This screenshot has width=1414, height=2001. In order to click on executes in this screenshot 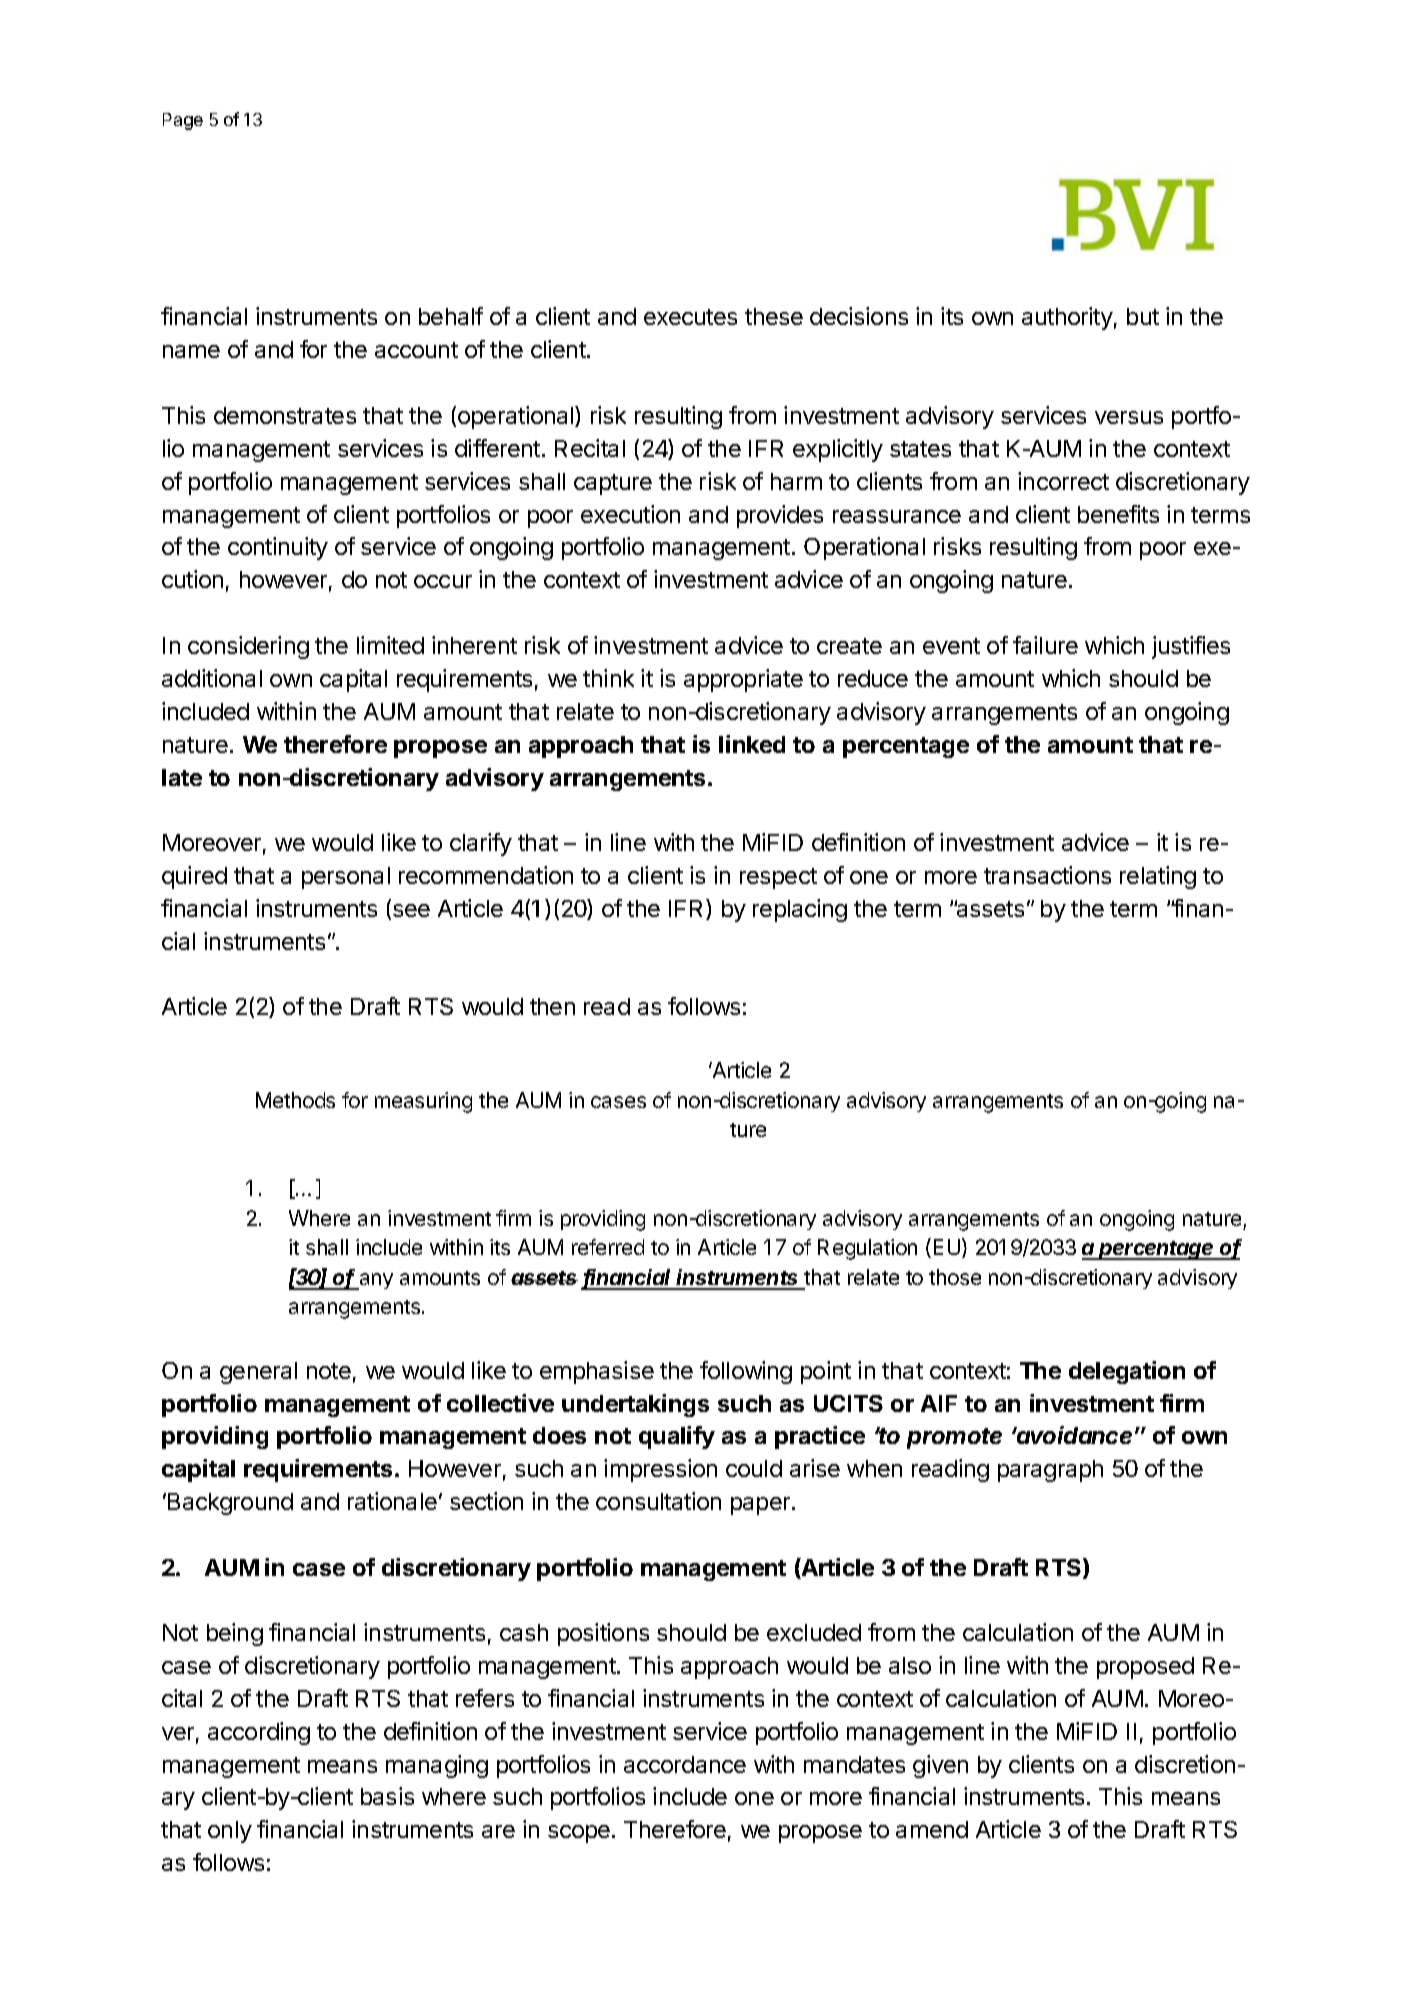, I will do `click(690, 317)`.
